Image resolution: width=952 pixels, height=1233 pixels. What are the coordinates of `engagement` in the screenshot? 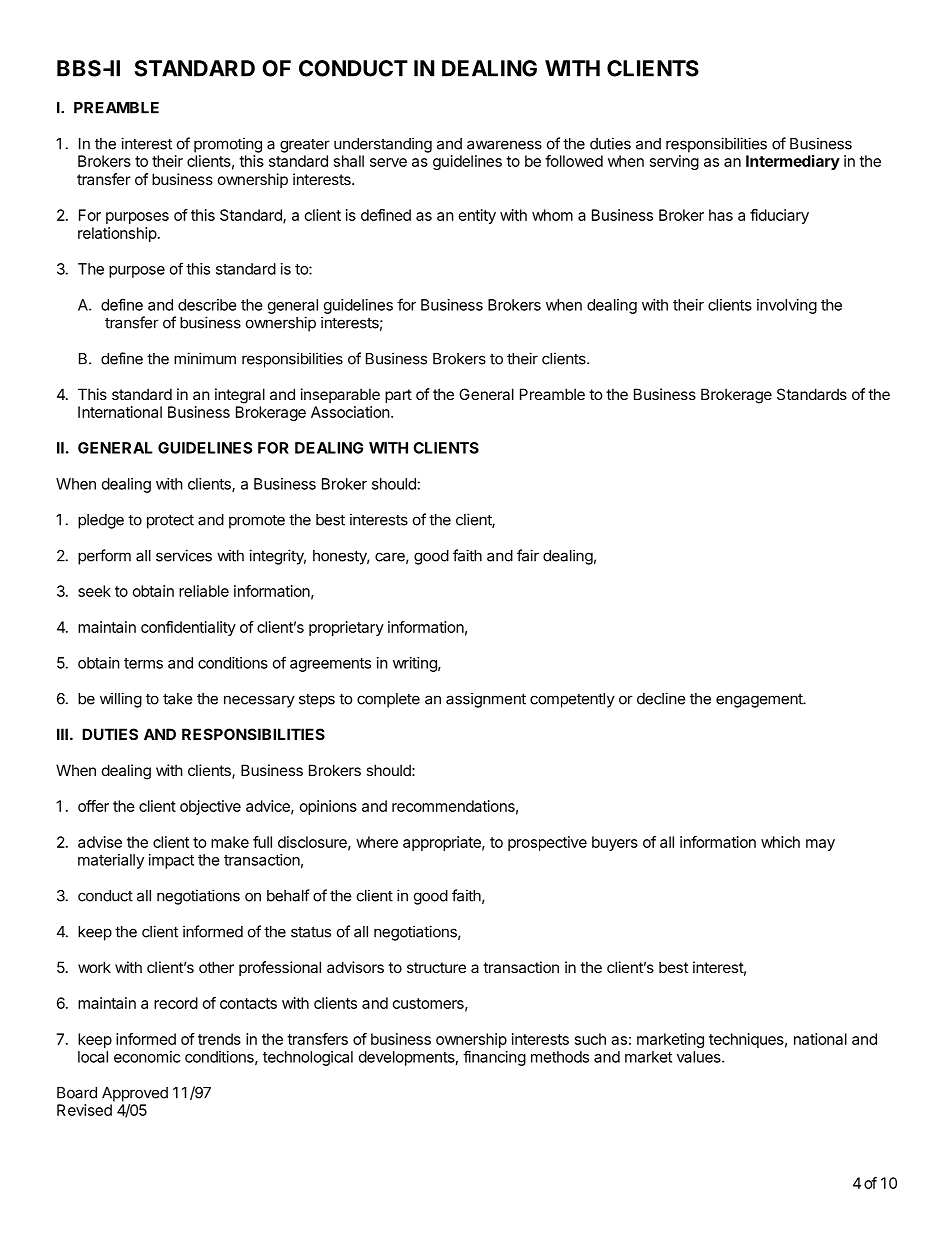 It's located at (760, 701).
